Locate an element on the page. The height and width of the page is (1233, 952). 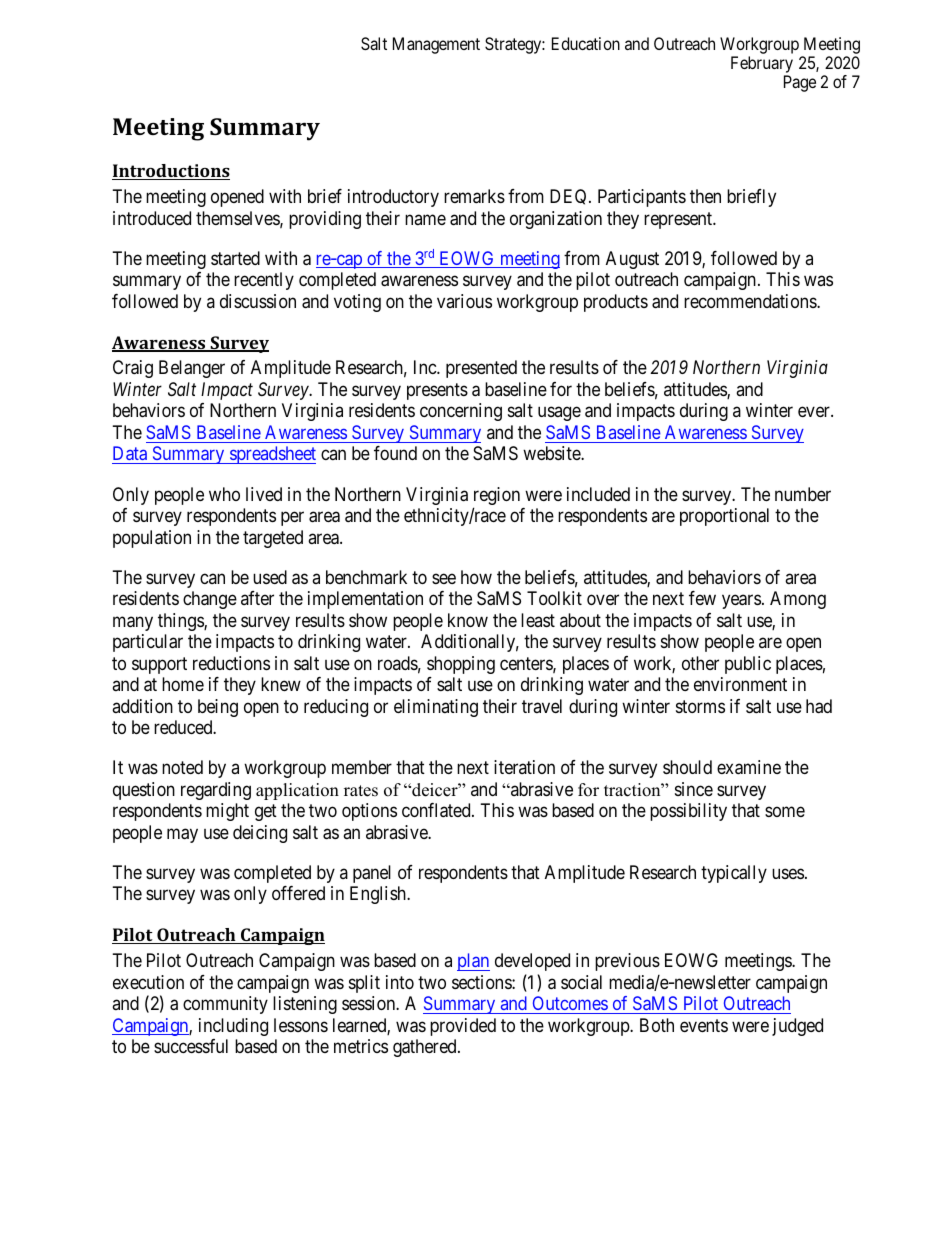
discussion is located at coordinates (258, 301).
